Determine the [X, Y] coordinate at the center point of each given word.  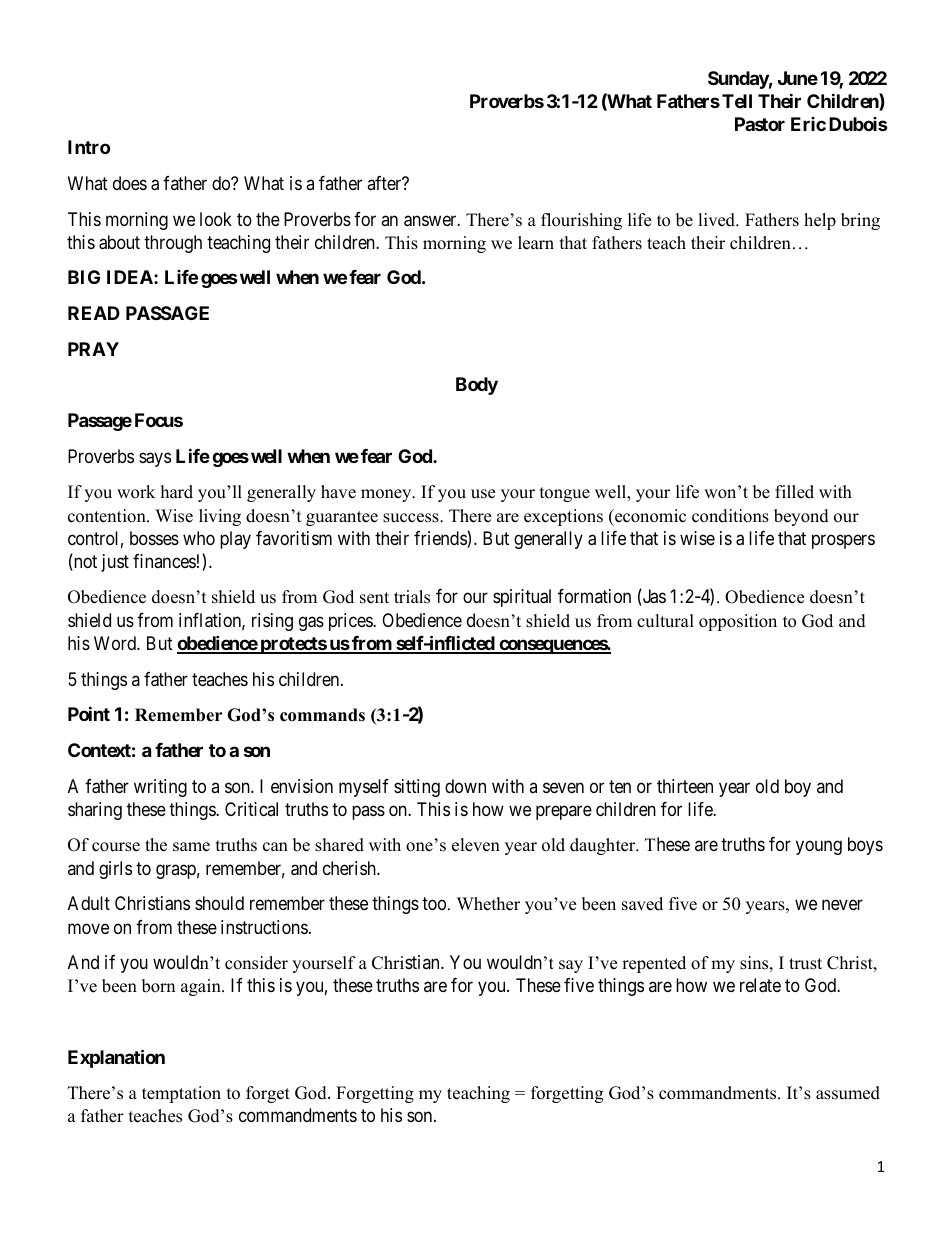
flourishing [581, 221]
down [465, 786]
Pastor [760, 124]
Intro [89, 147]
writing [160, 788]
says [155, 459]
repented [654, 964]
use [483, 494]
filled [794, 492]
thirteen [685, 786]
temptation [181, 1094]
